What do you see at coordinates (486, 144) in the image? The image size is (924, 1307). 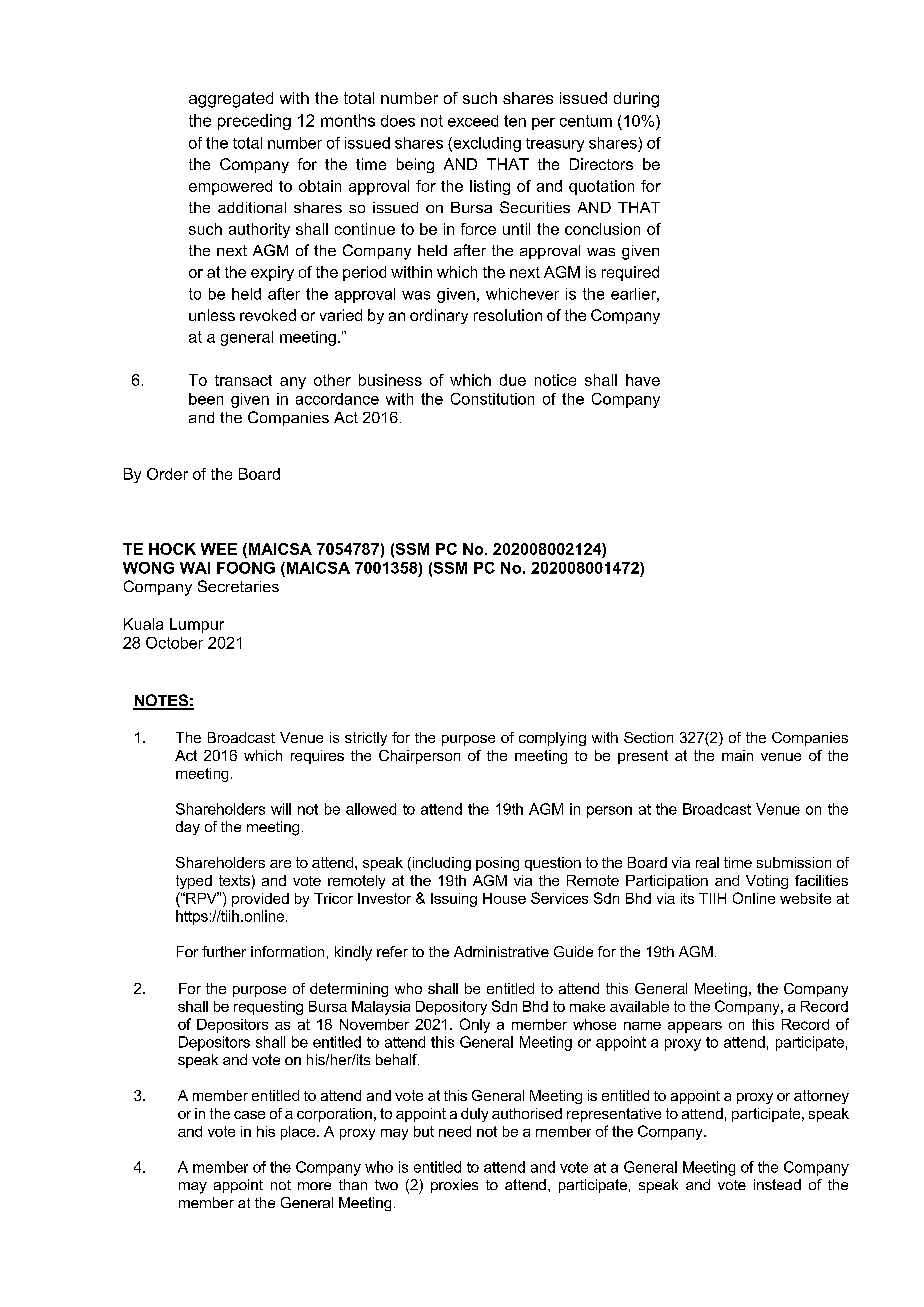 I see `excluding` at bounding box center [486, 144].
